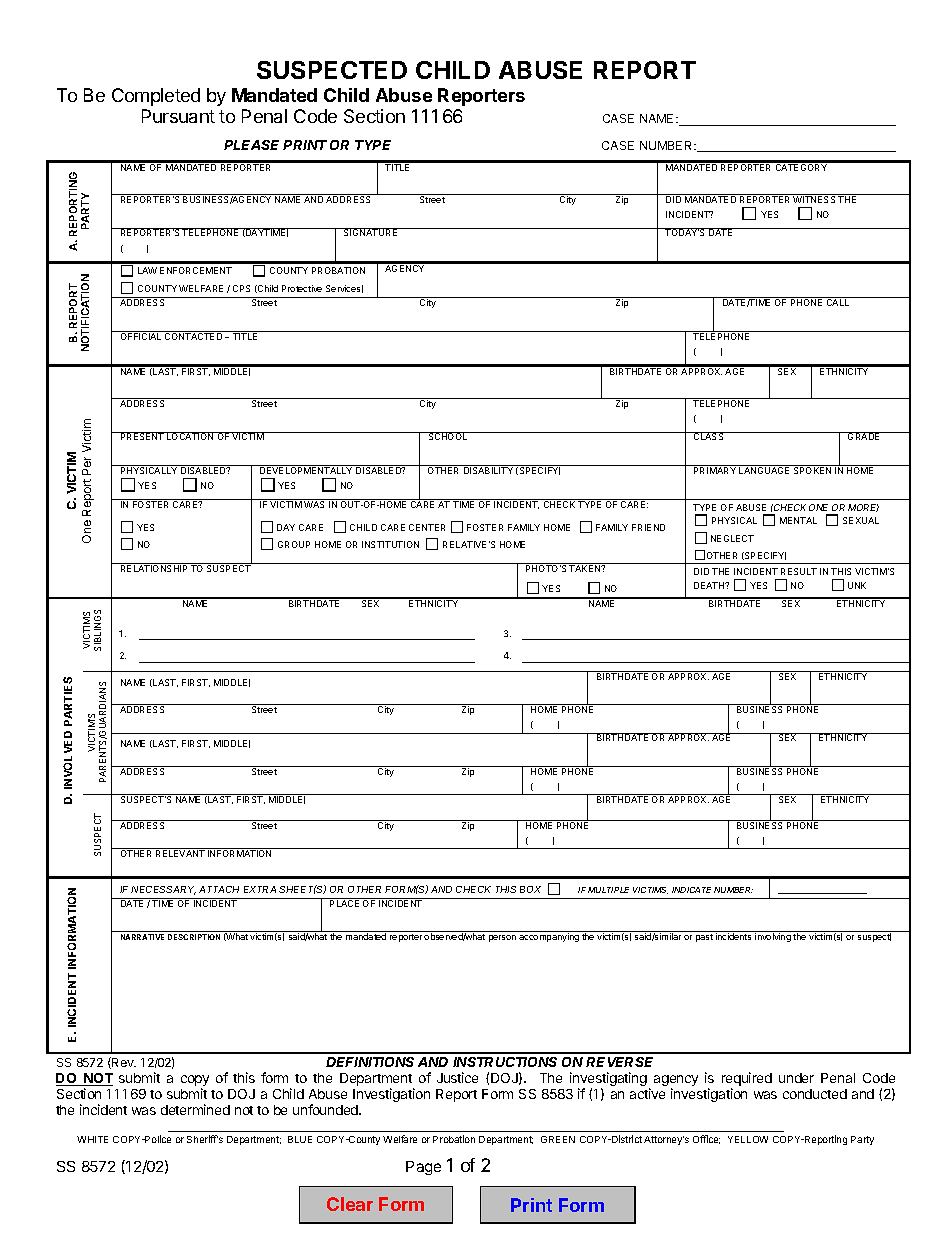  What do you see at coordinates (530, 889) in the screenshot?
I see `BOX` at bounding box center [530, 889].
